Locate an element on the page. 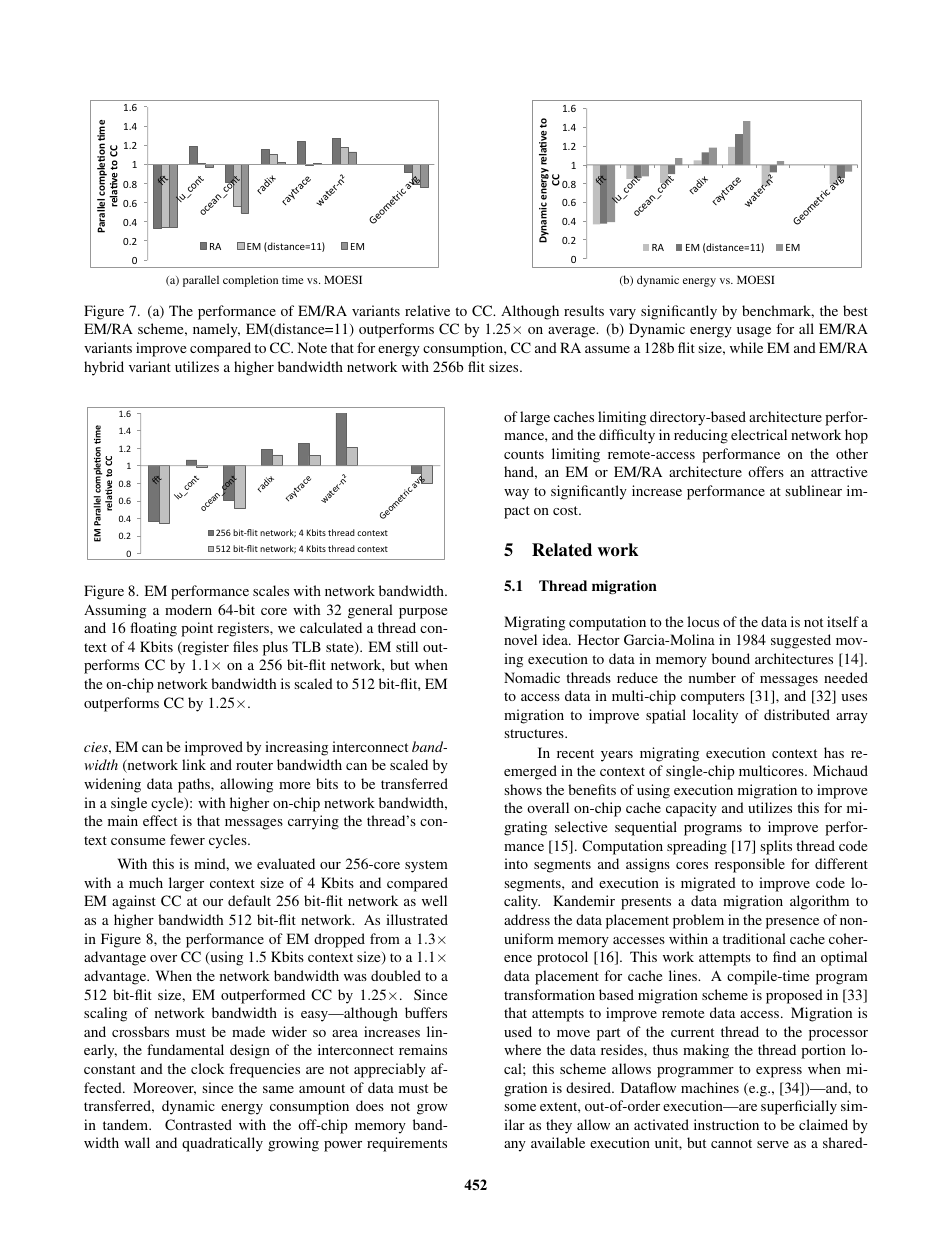  some is located at coordinates (520, 1107).
